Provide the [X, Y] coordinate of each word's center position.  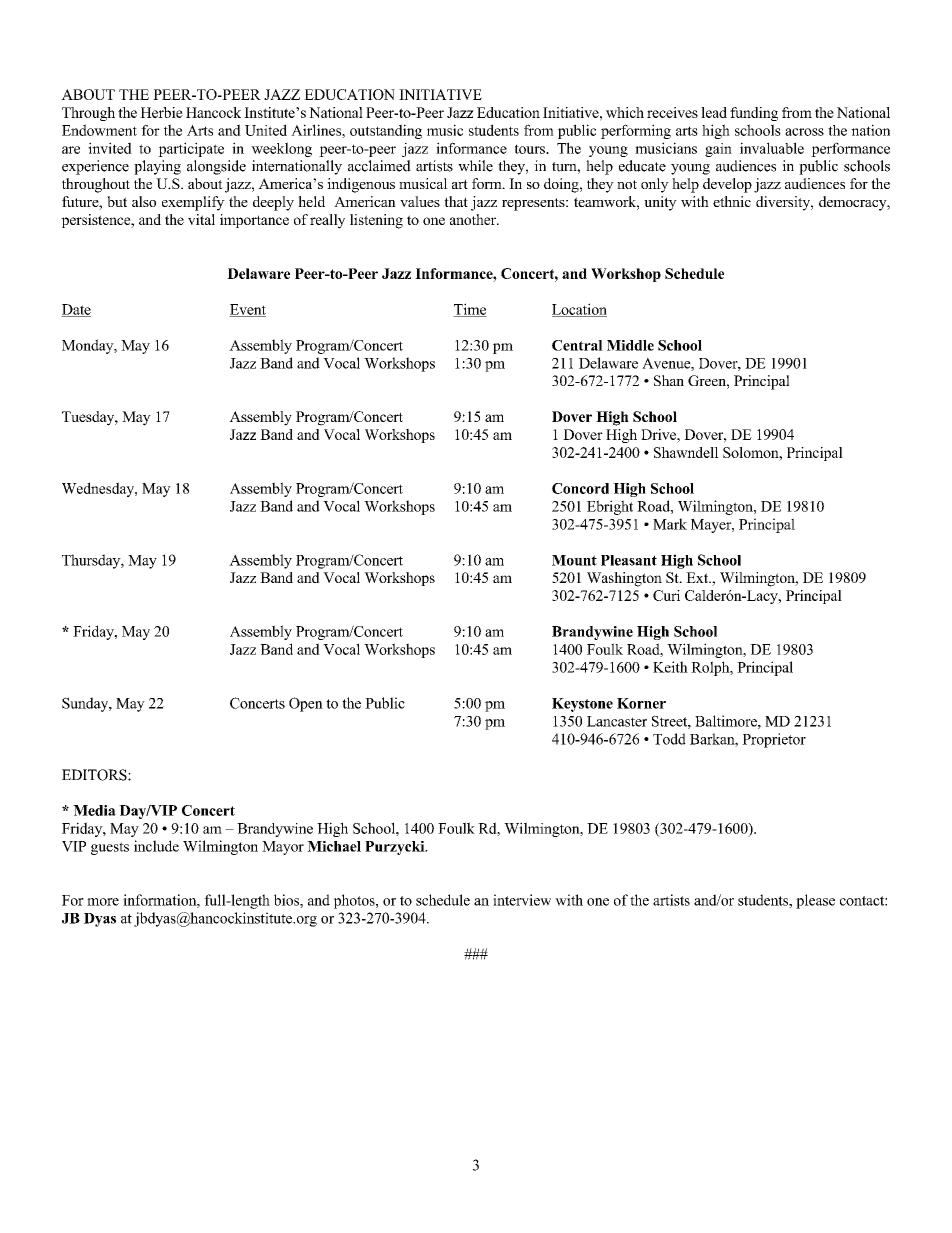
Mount [574, 560]
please [815, 901]
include [156, 846]
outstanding [386, 131]
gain [718, 150]
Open [306, 704]
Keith [670, 667]
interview [522, 900]
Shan [669, 380]
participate [191, 149]
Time [470, 310]
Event [247, 310]
